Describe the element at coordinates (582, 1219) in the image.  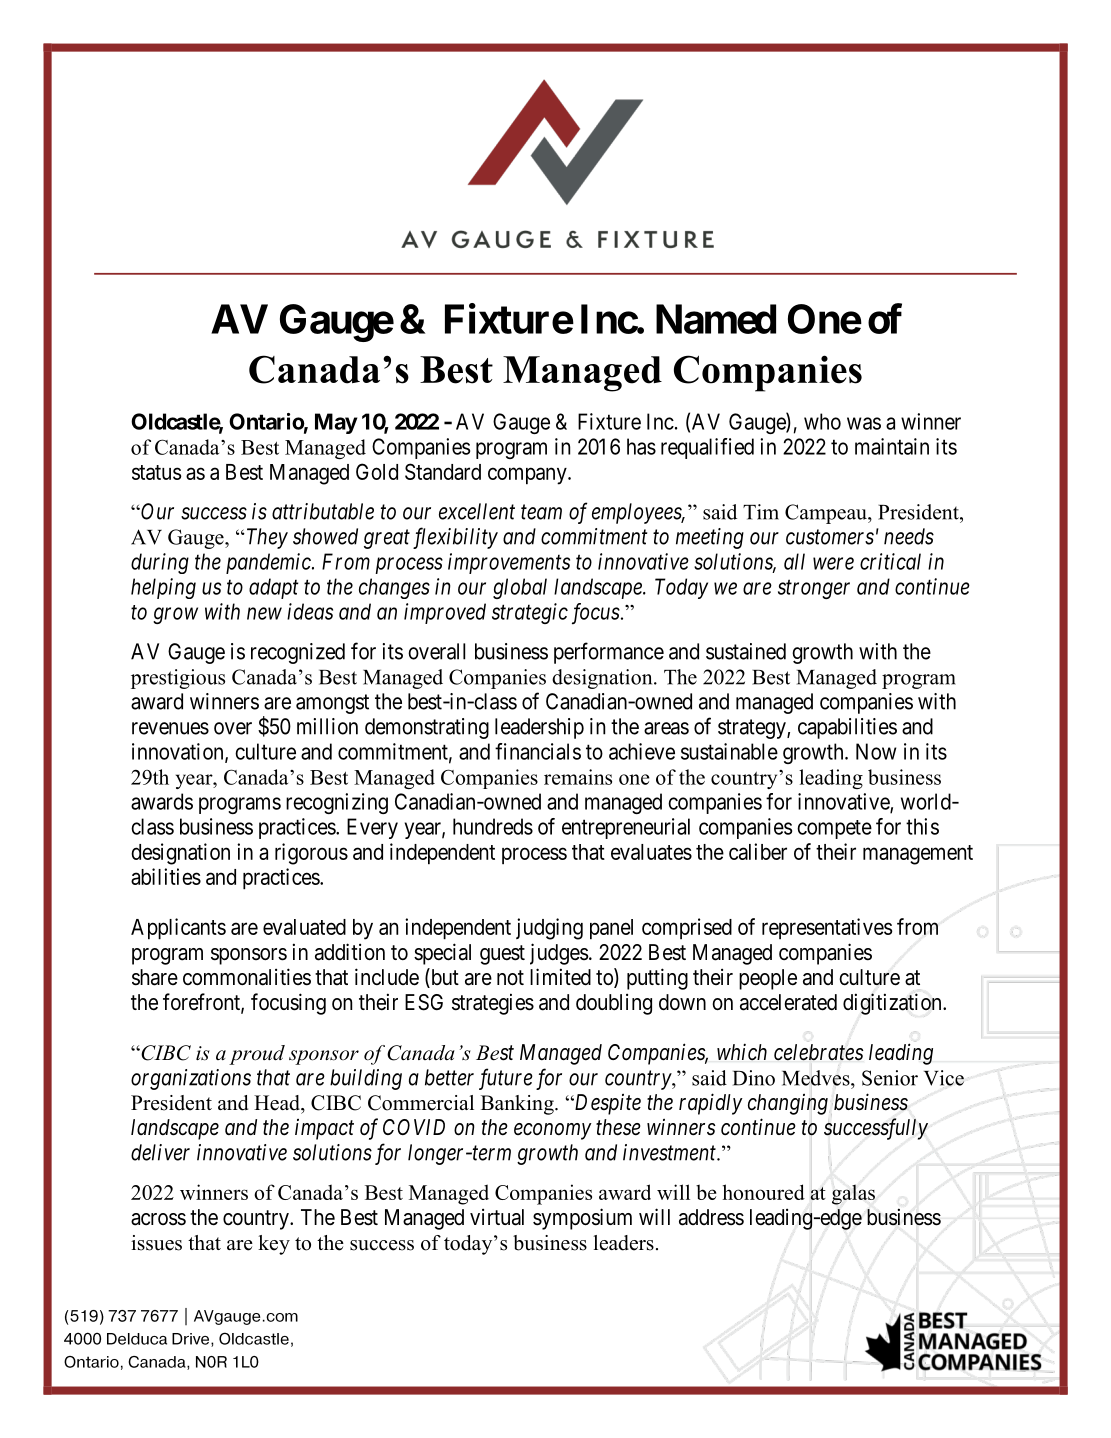
I see `symposium` at that location.
